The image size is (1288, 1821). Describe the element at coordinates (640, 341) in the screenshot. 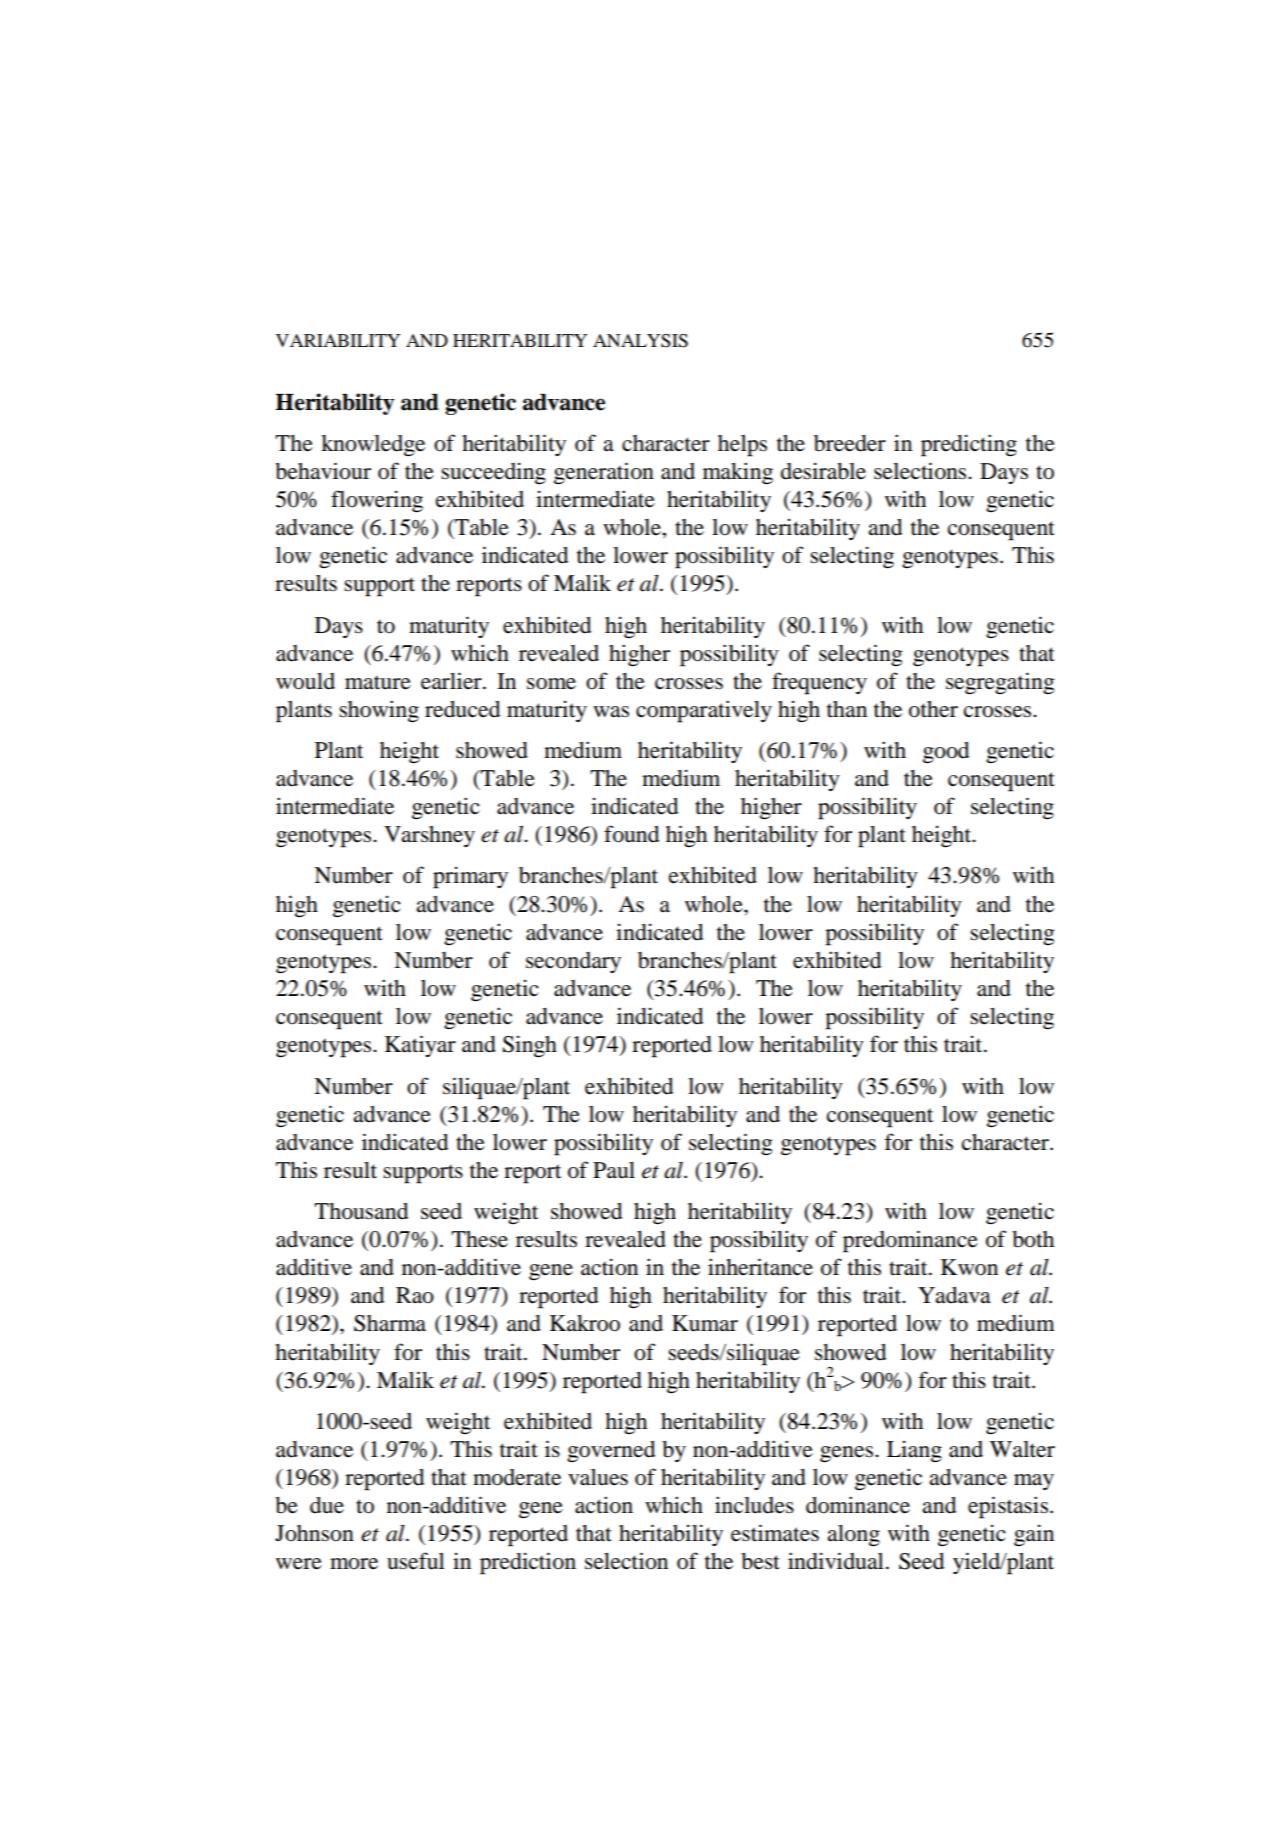

I see `ANALYSIS` at that location.
